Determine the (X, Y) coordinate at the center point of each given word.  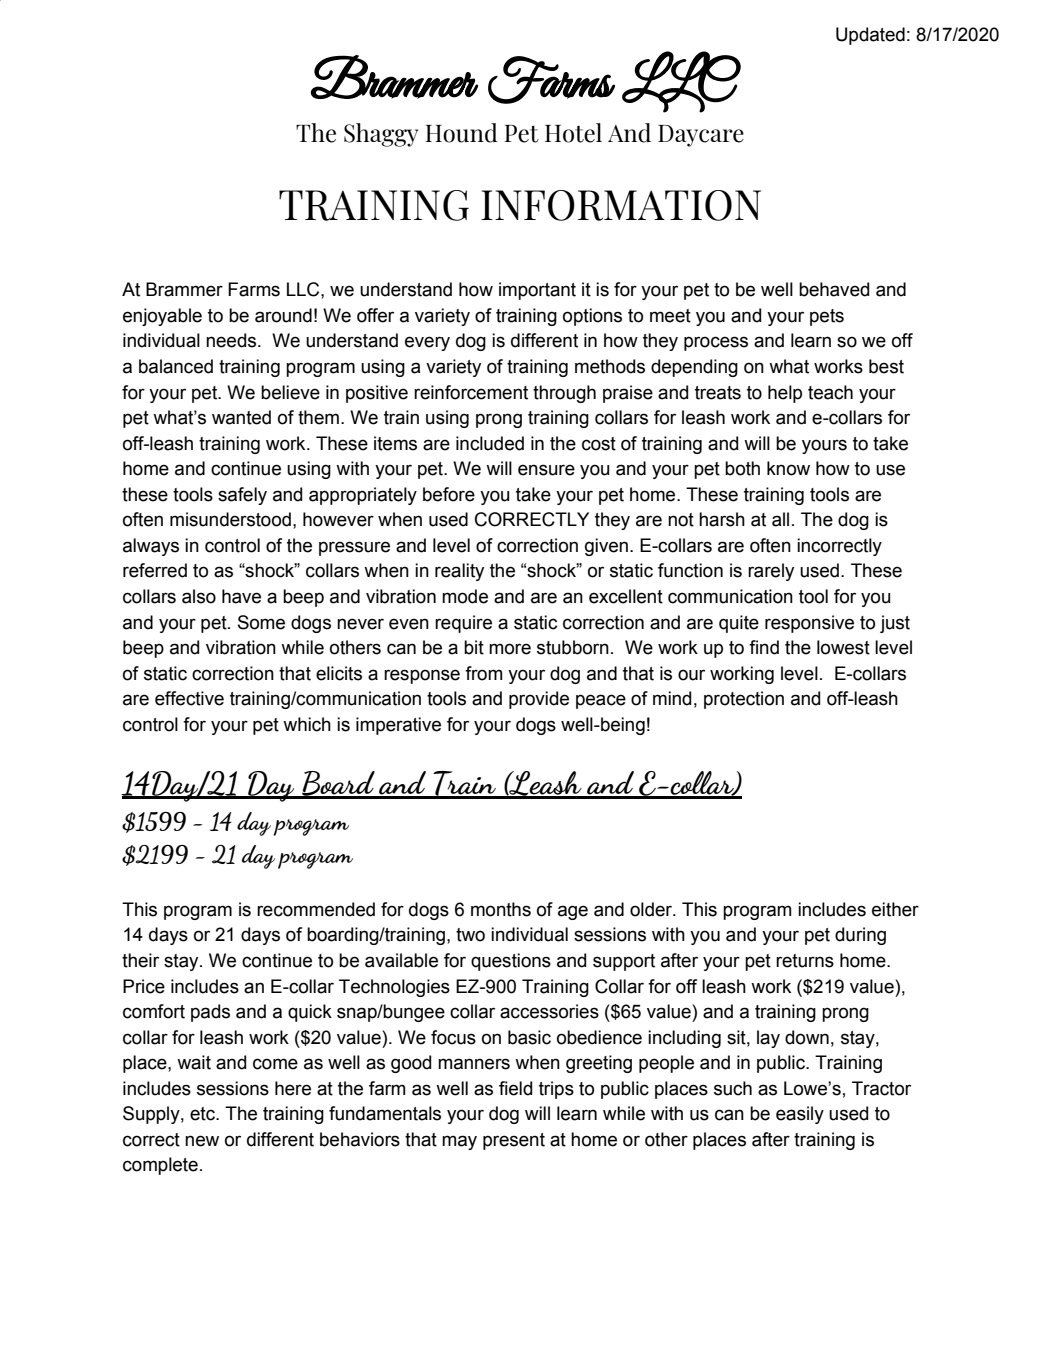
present (514, 1141)
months (501, 909)
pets (827, 317)
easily (800, 1115)
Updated (870, 36)
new (202, 1141)
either (895, 909)
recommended (316, 909)
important (537, 291)
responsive (809, 624)
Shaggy (381, 135)
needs (232, 340)
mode (465, 596)
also (199, 596)
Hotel (573, 133)
